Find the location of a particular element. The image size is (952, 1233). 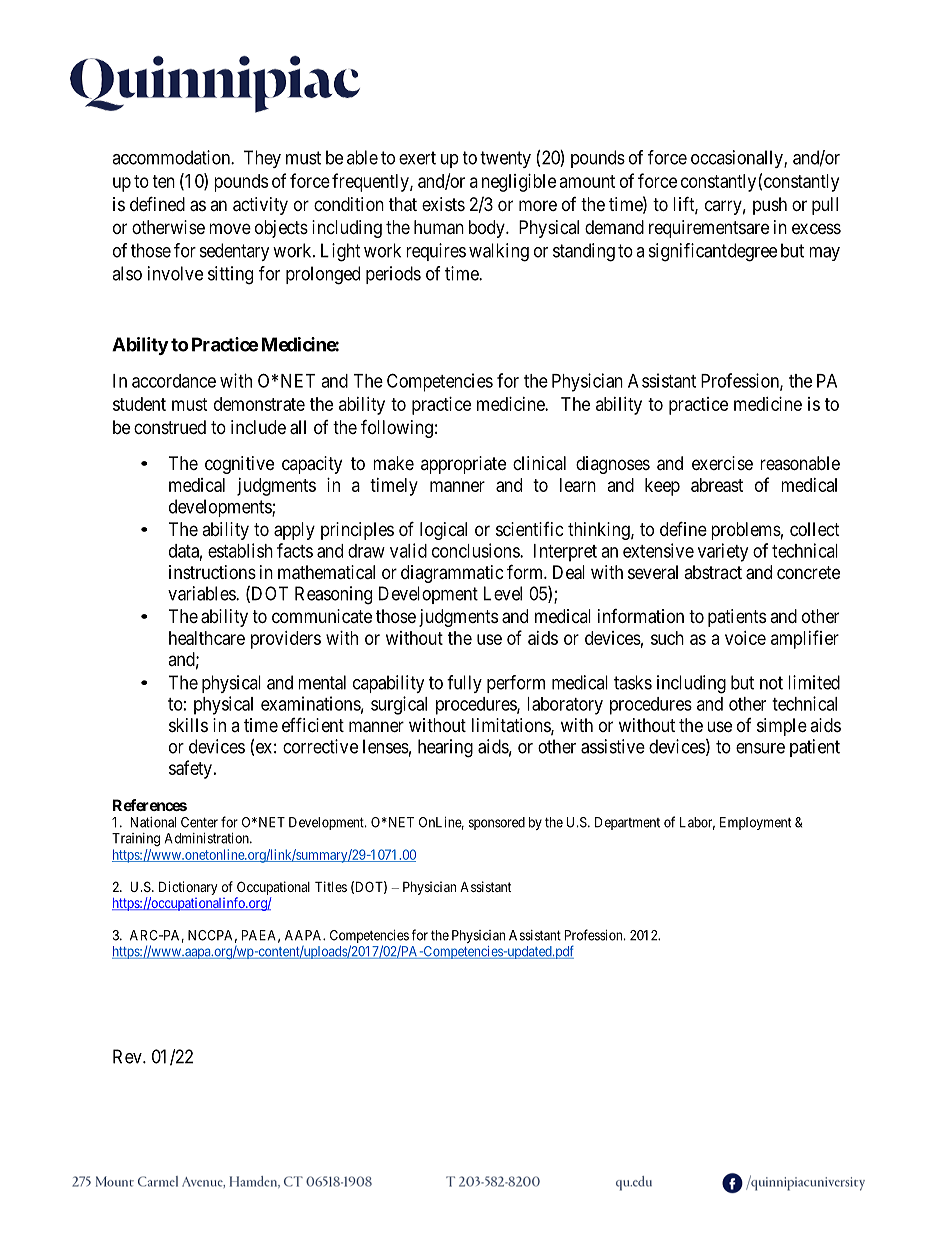

cognitive is located at coordinates (239, 465).
